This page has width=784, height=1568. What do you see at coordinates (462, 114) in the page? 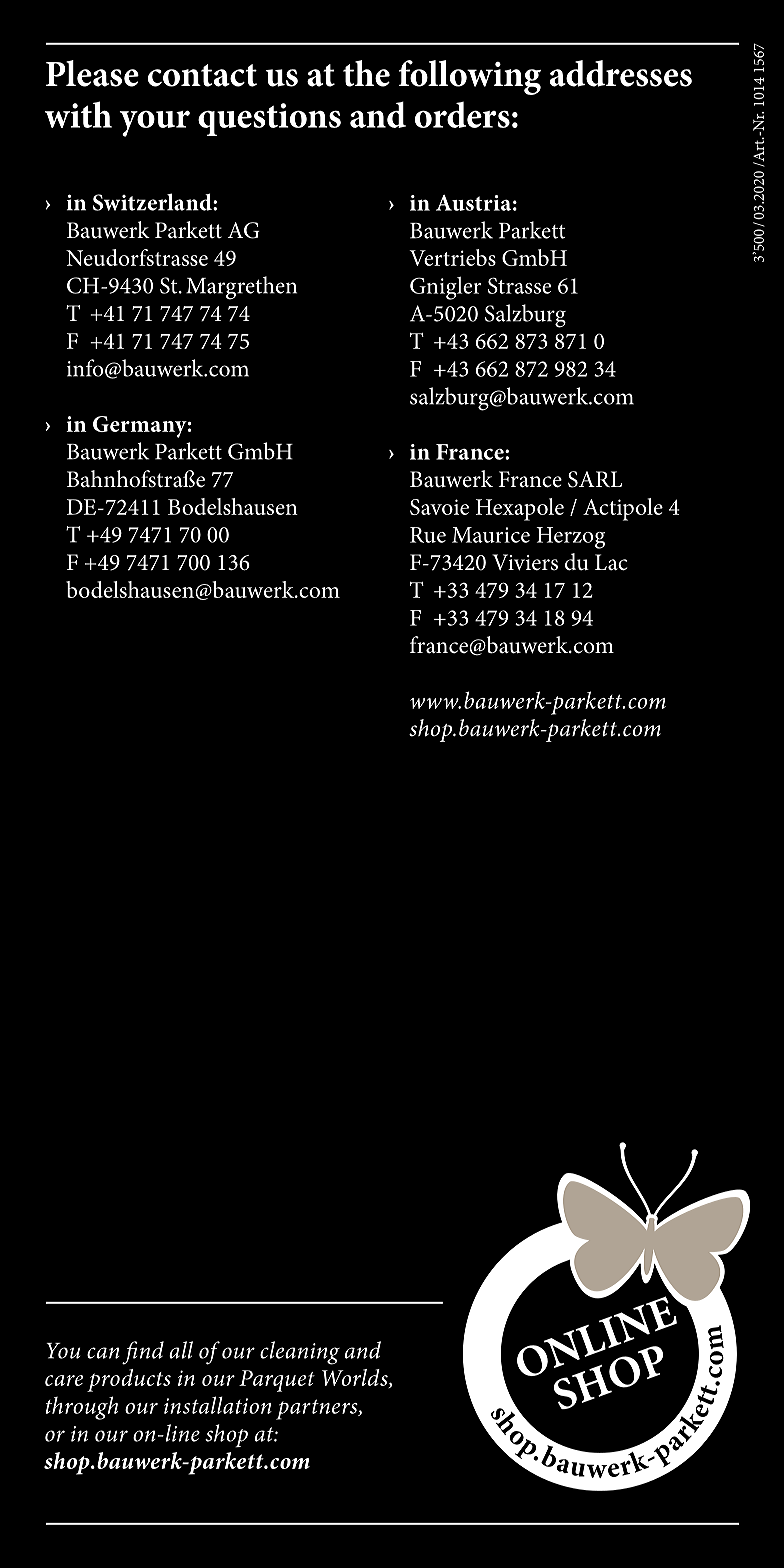
I see `orders` at bounding box center [462, 114].
